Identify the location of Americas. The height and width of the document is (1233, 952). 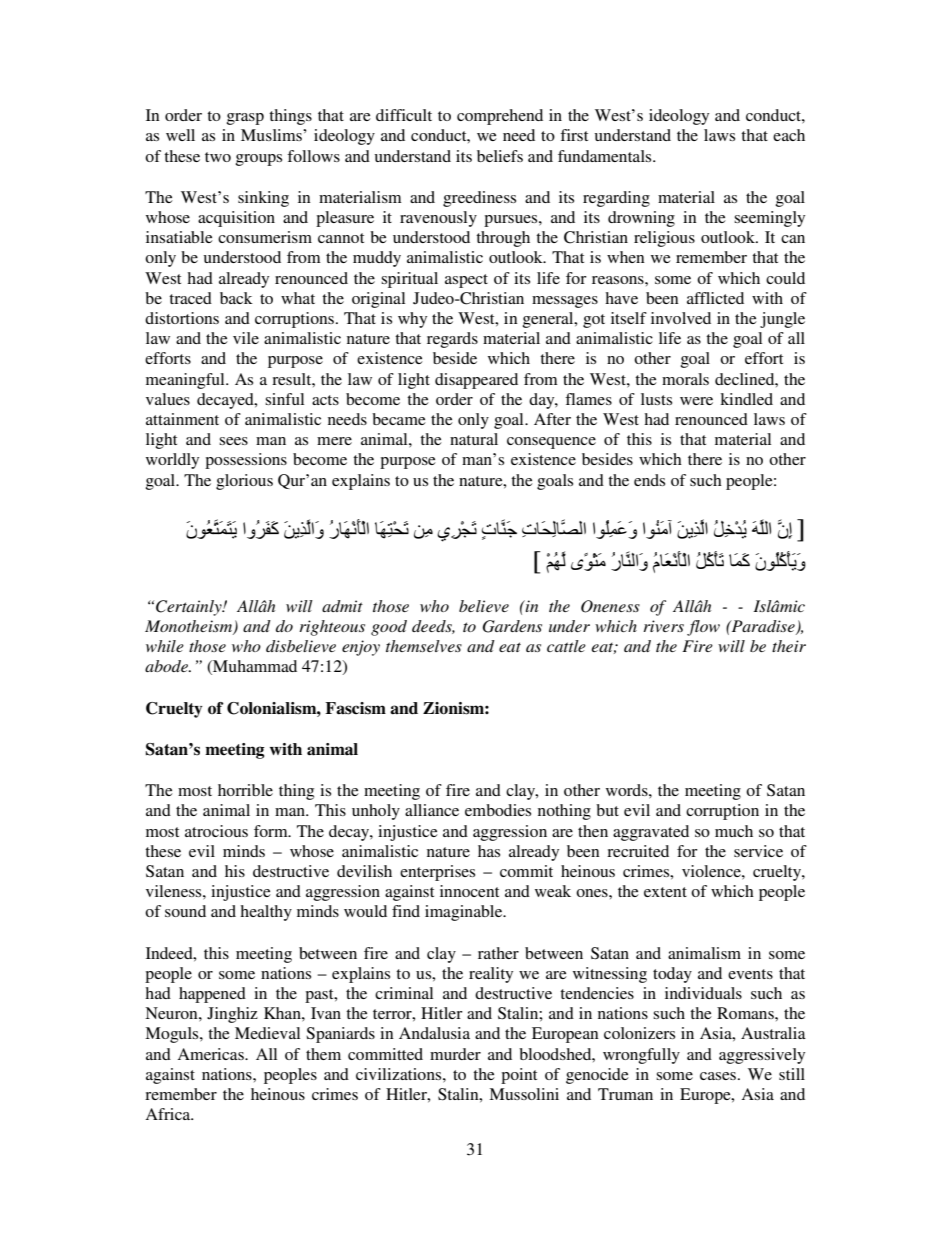
(211, 1054).
